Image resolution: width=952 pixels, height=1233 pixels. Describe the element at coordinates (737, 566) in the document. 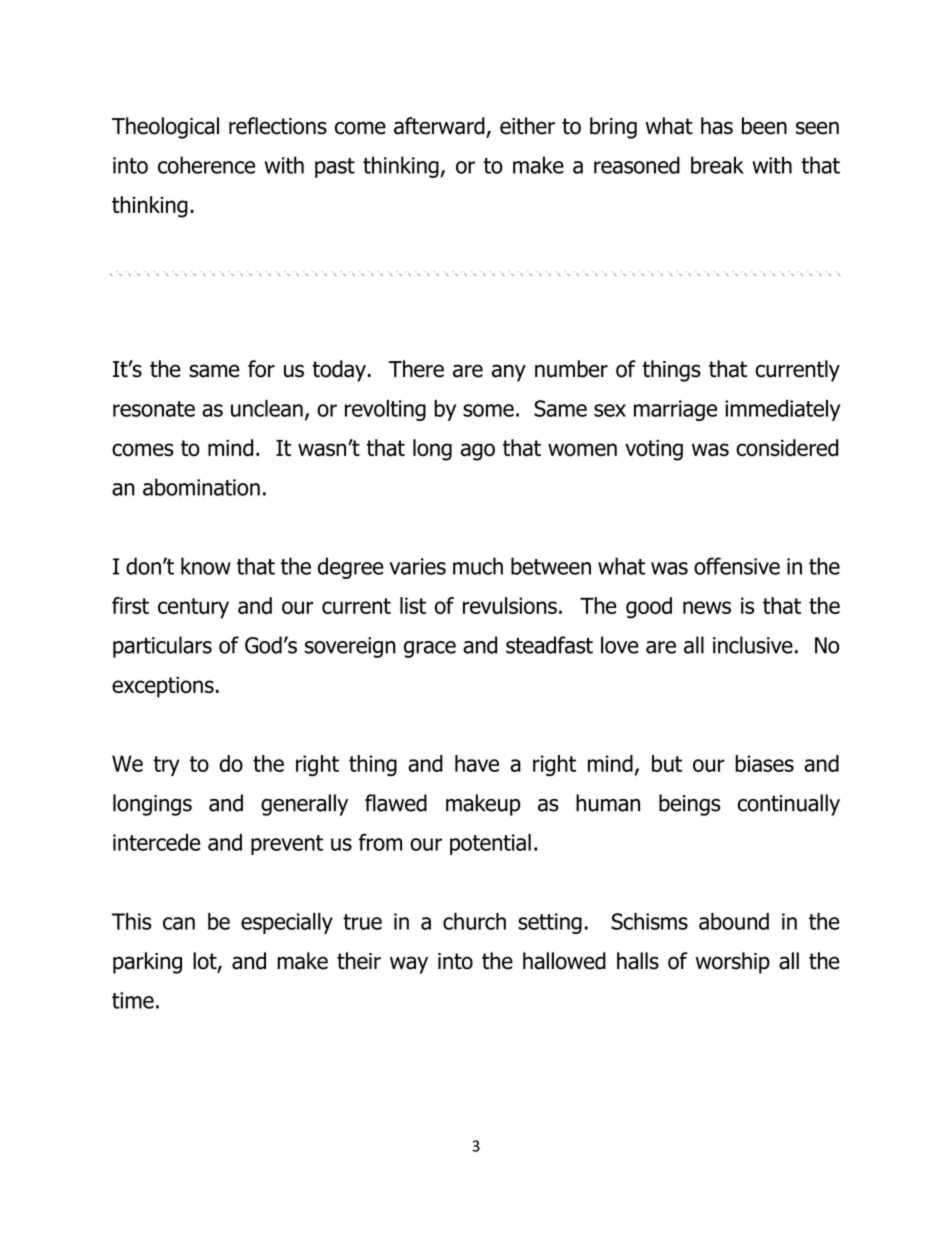

I see `offensive` at that location.
